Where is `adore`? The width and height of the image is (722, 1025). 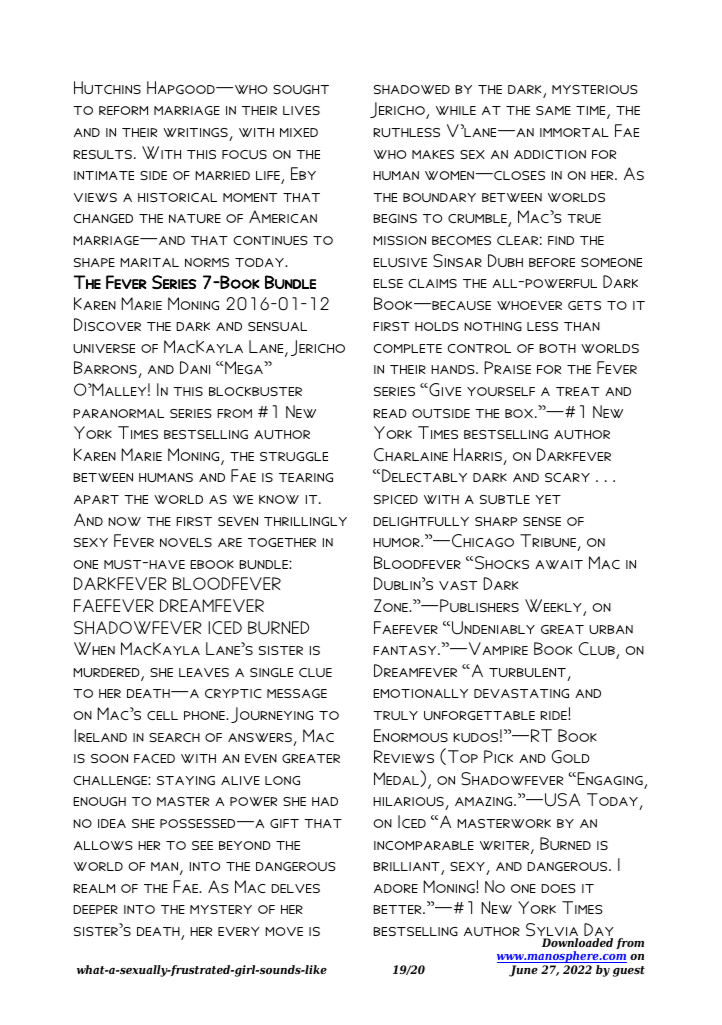
adore is located at coordinates (396, 888).
